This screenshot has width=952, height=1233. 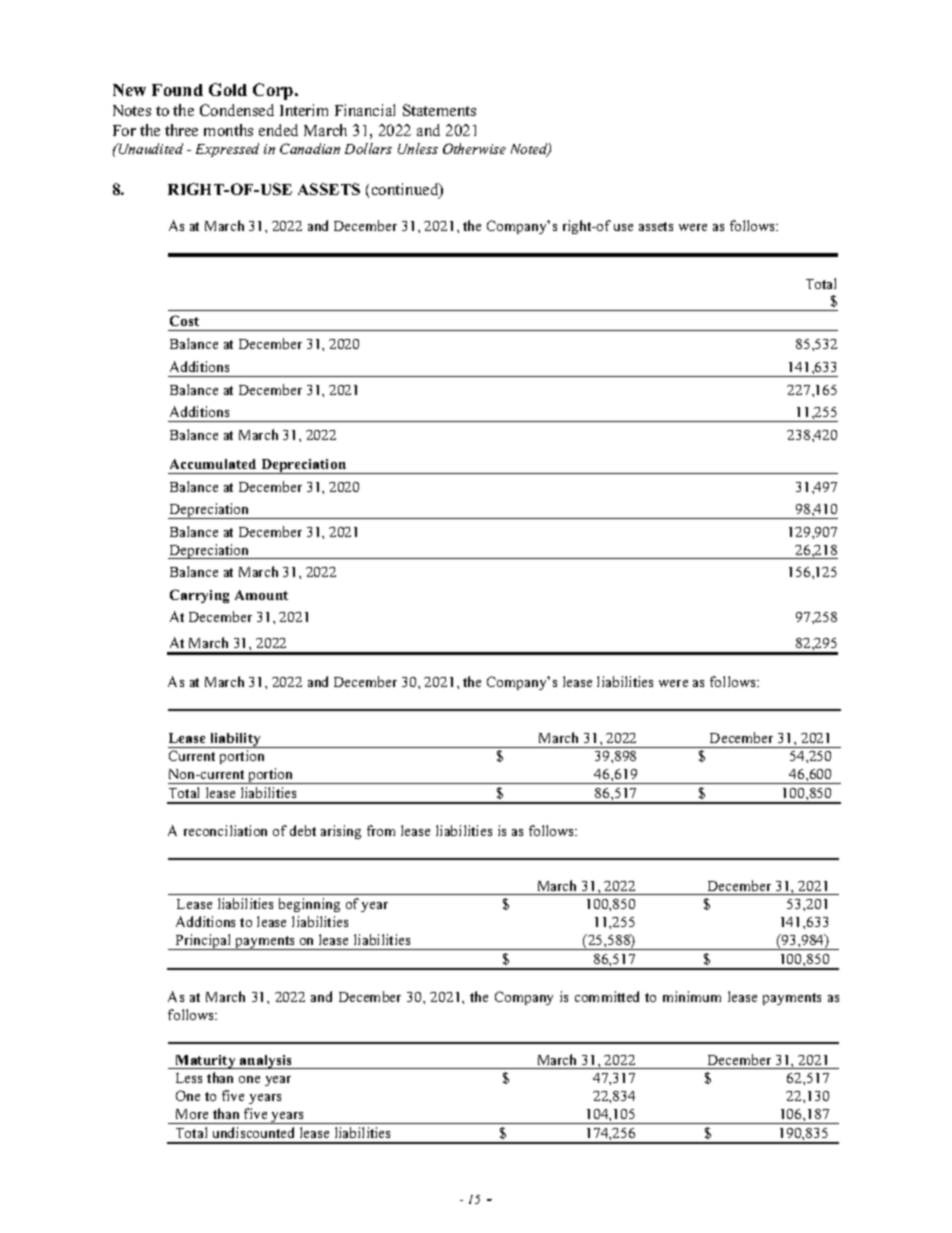 What do you see at coordinates (205, 1062) in the screenshot?
I see `Maturity` at bounding box center [205, 1062].
